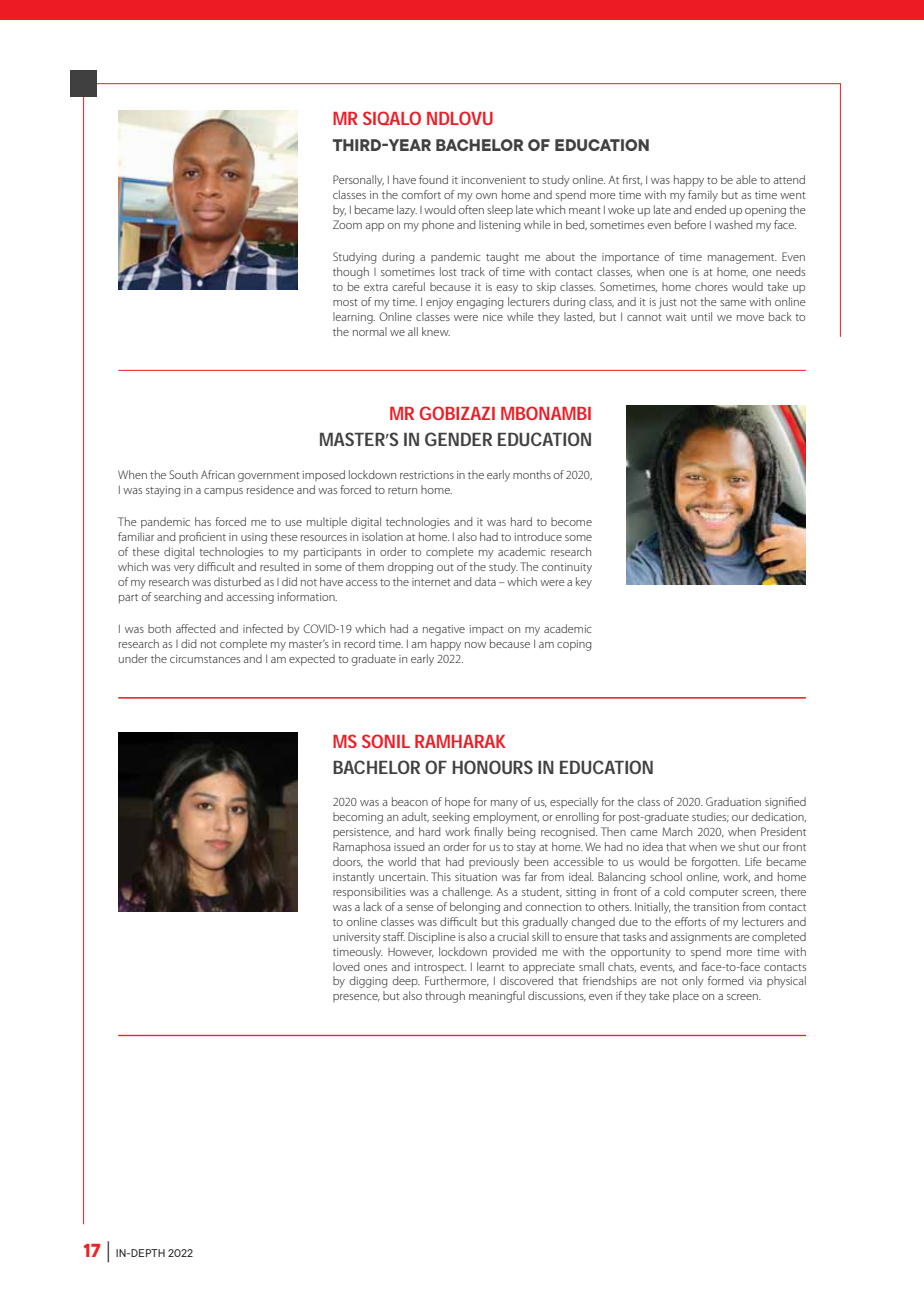 Image resolution: width=924 pixels, height=1308 pixels. Describe the element at coordinates (733, 801) in the document. I see `Graduation` at that location.
